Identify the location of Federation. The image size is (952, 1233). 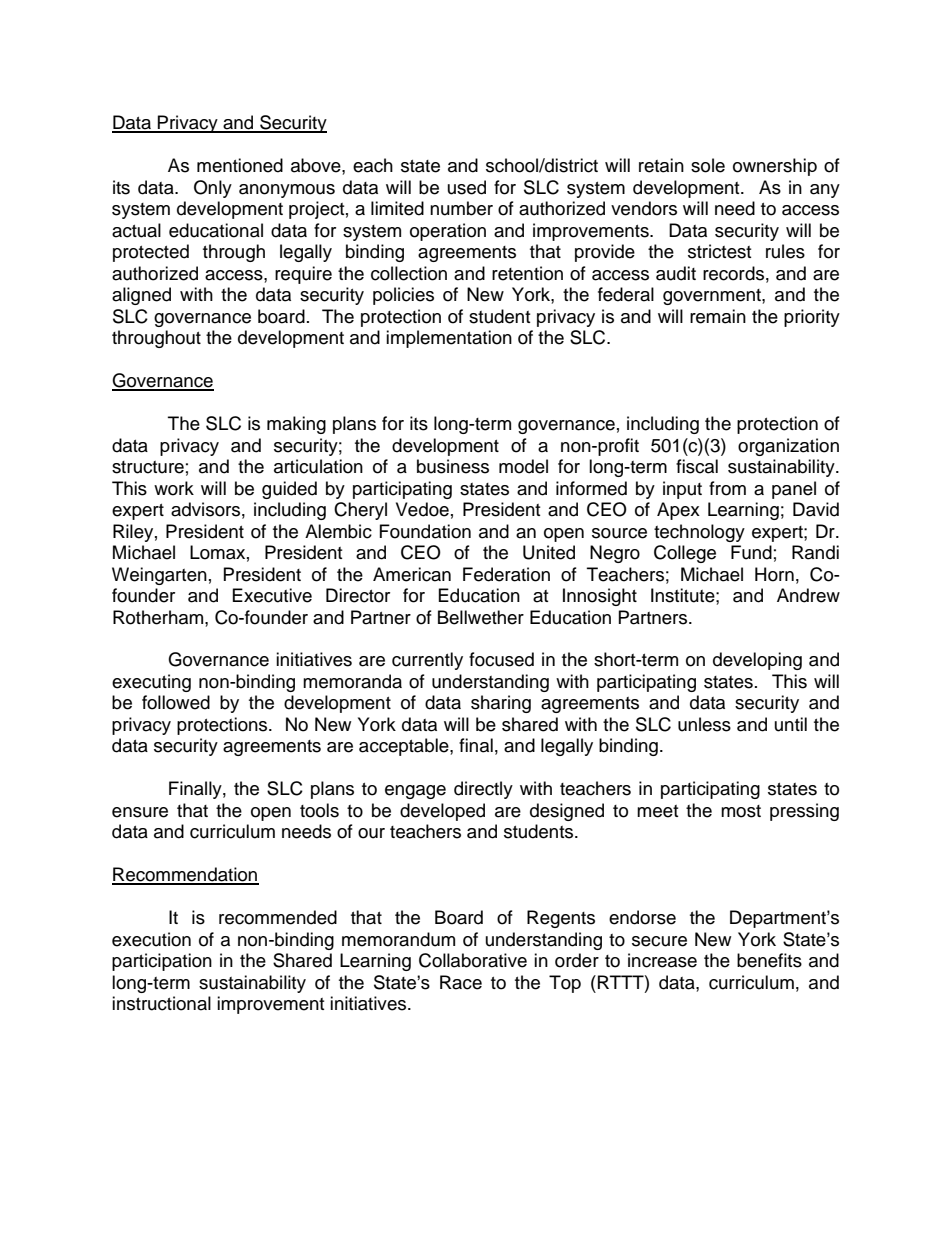
(506, 574).
